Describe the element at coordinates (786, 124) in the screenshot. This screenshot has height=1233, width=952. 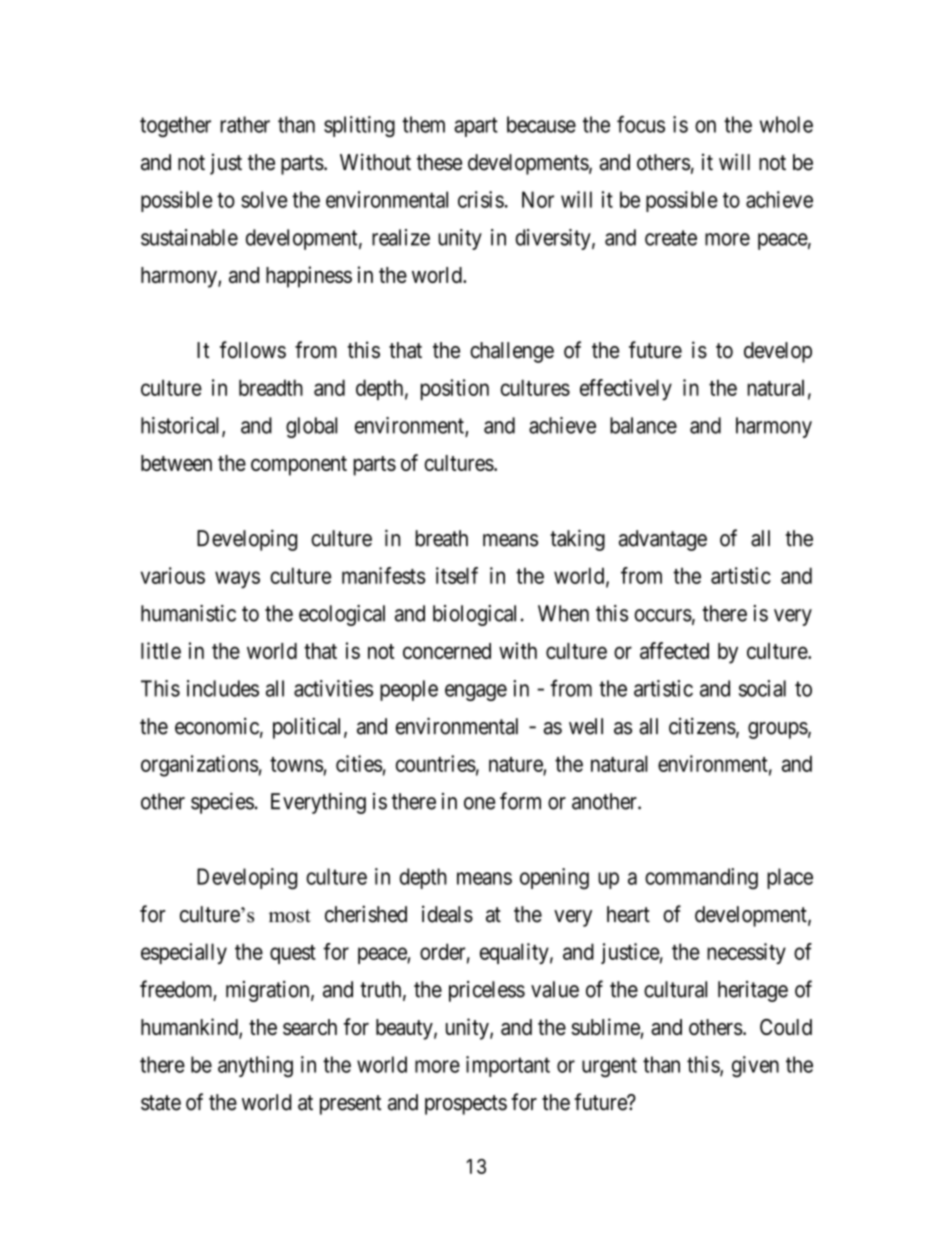
I see `whole` at that location.
